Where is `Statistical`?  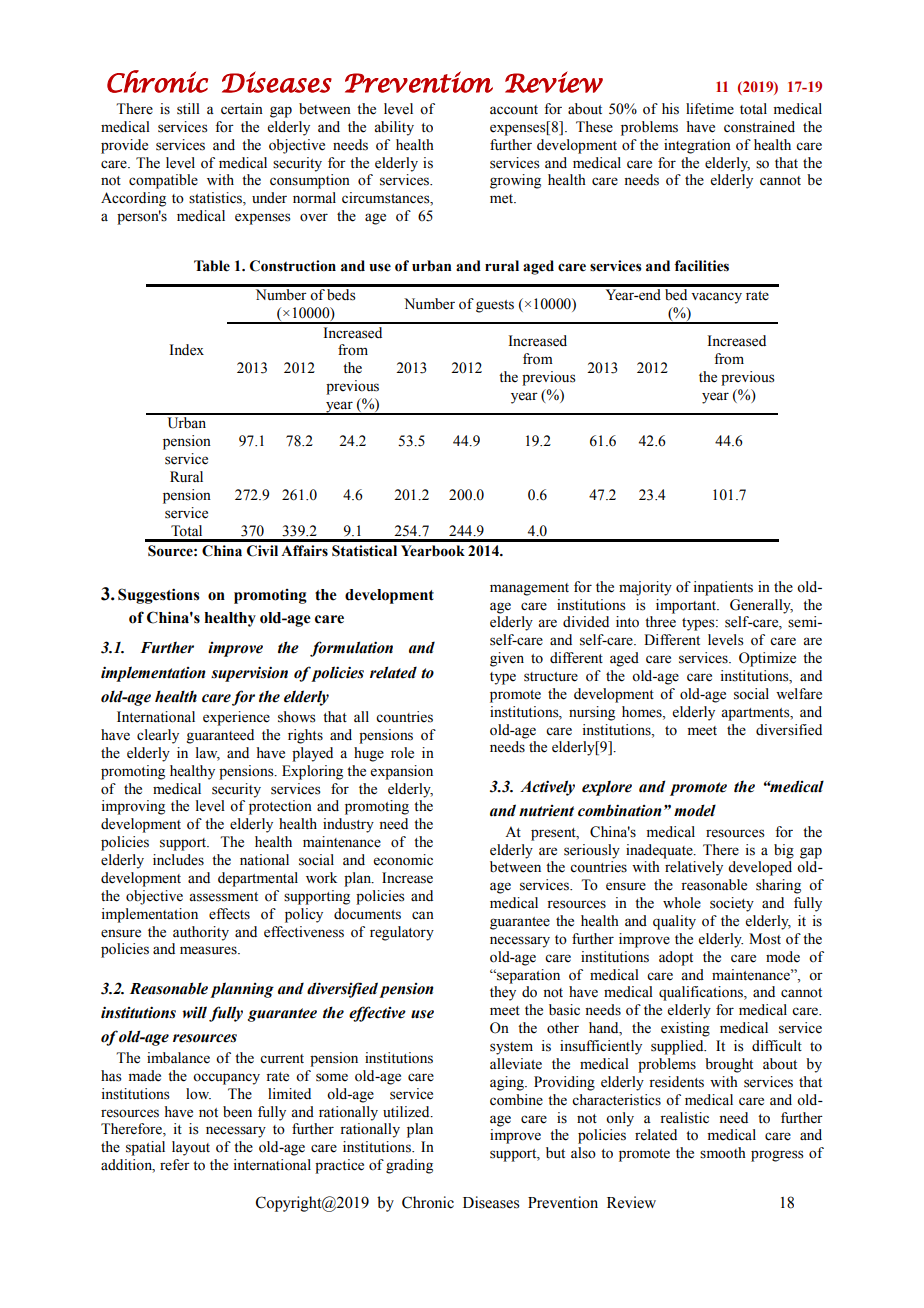 Statistical is located at coordinates (364, 551).
